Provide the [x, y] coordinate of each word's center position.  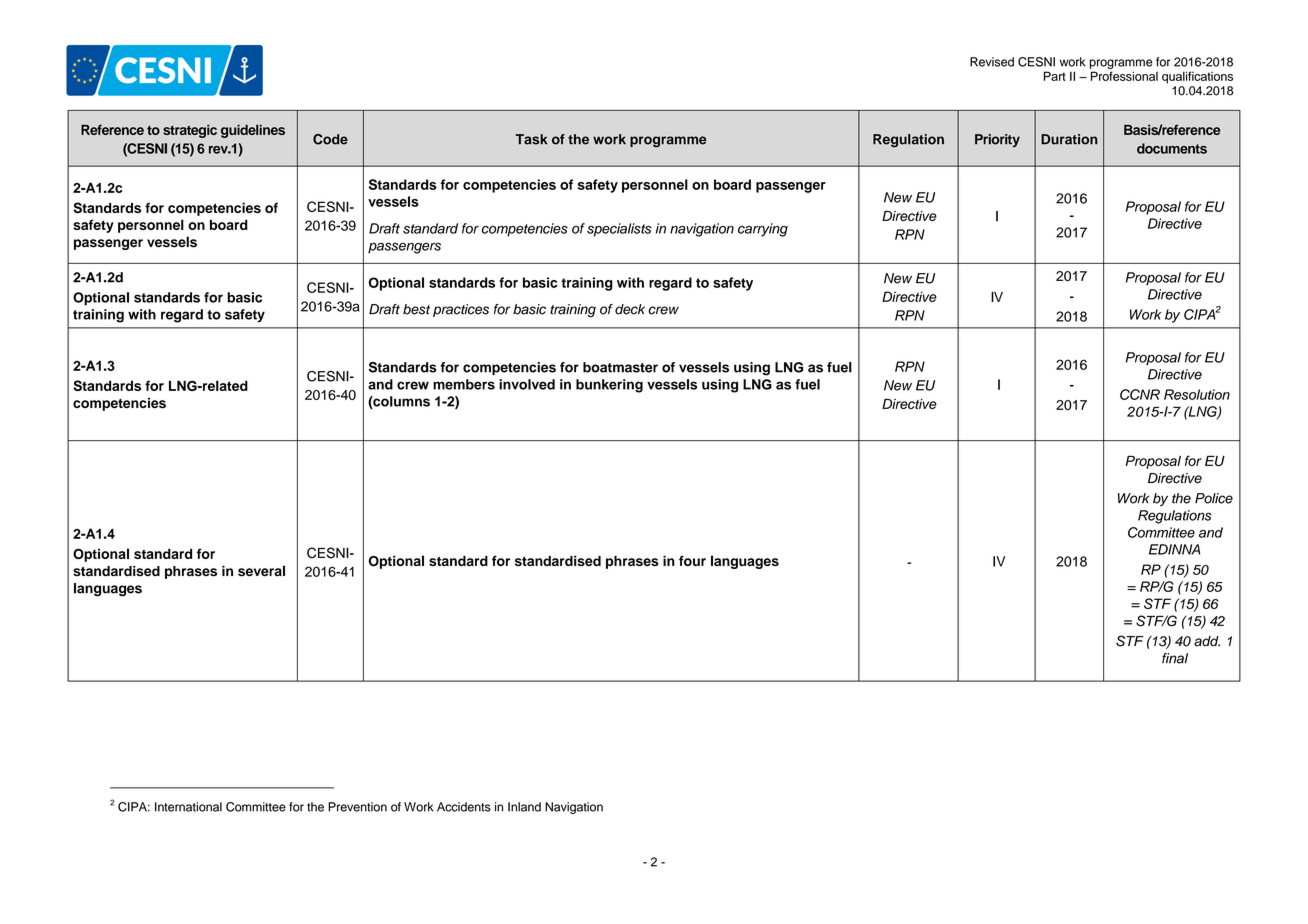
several [261, 571]
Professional [1124, 76]
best [416, 309]
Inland [524, 807]
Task [532, 139]
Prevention [357, 807]
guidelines [253, 131]
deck [630, 309]
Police [1214, 498]
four [692, 560]
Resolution [1197, 394]
